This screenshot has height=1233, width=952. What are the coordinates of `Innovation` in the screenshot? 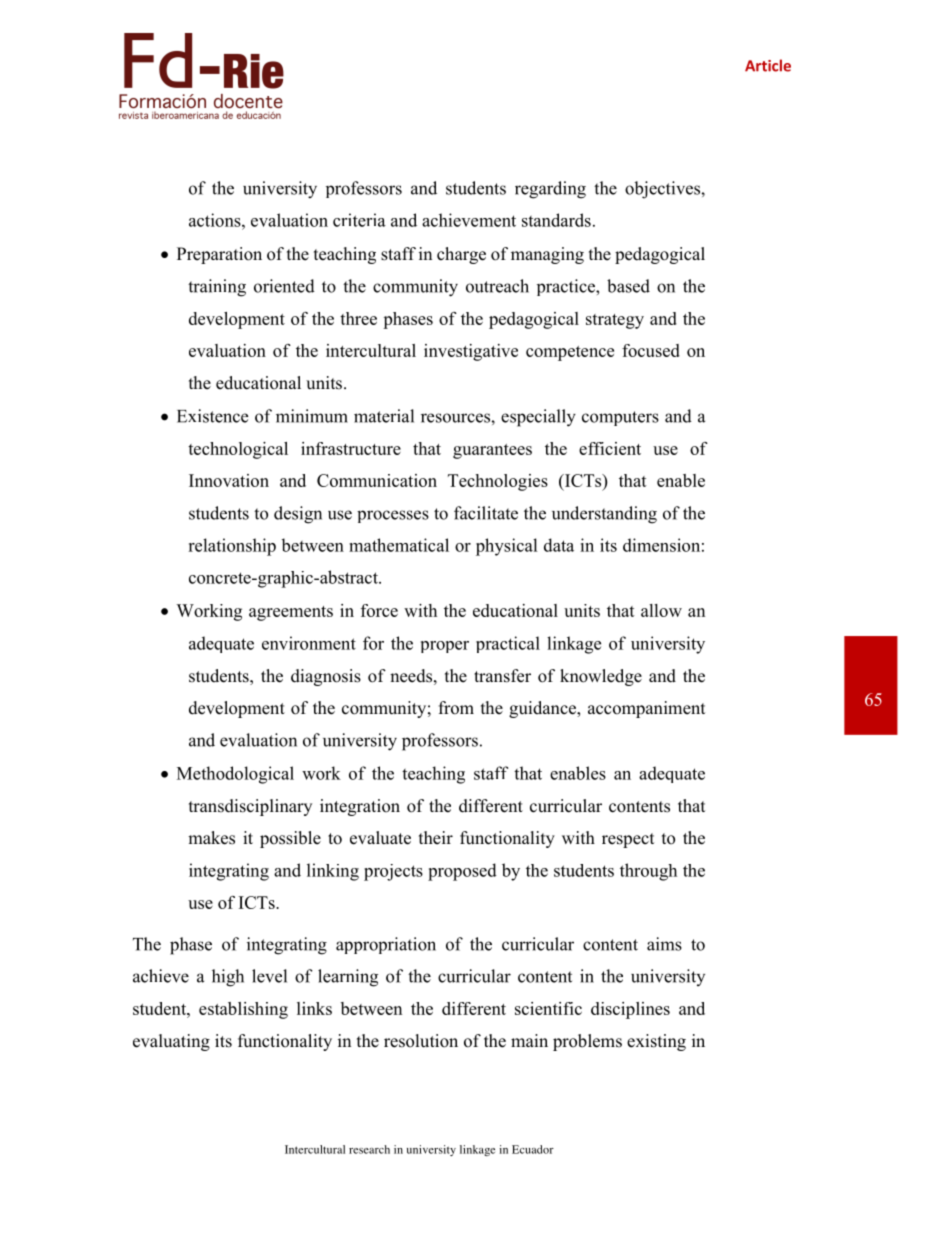 It's located at (229, 480).
